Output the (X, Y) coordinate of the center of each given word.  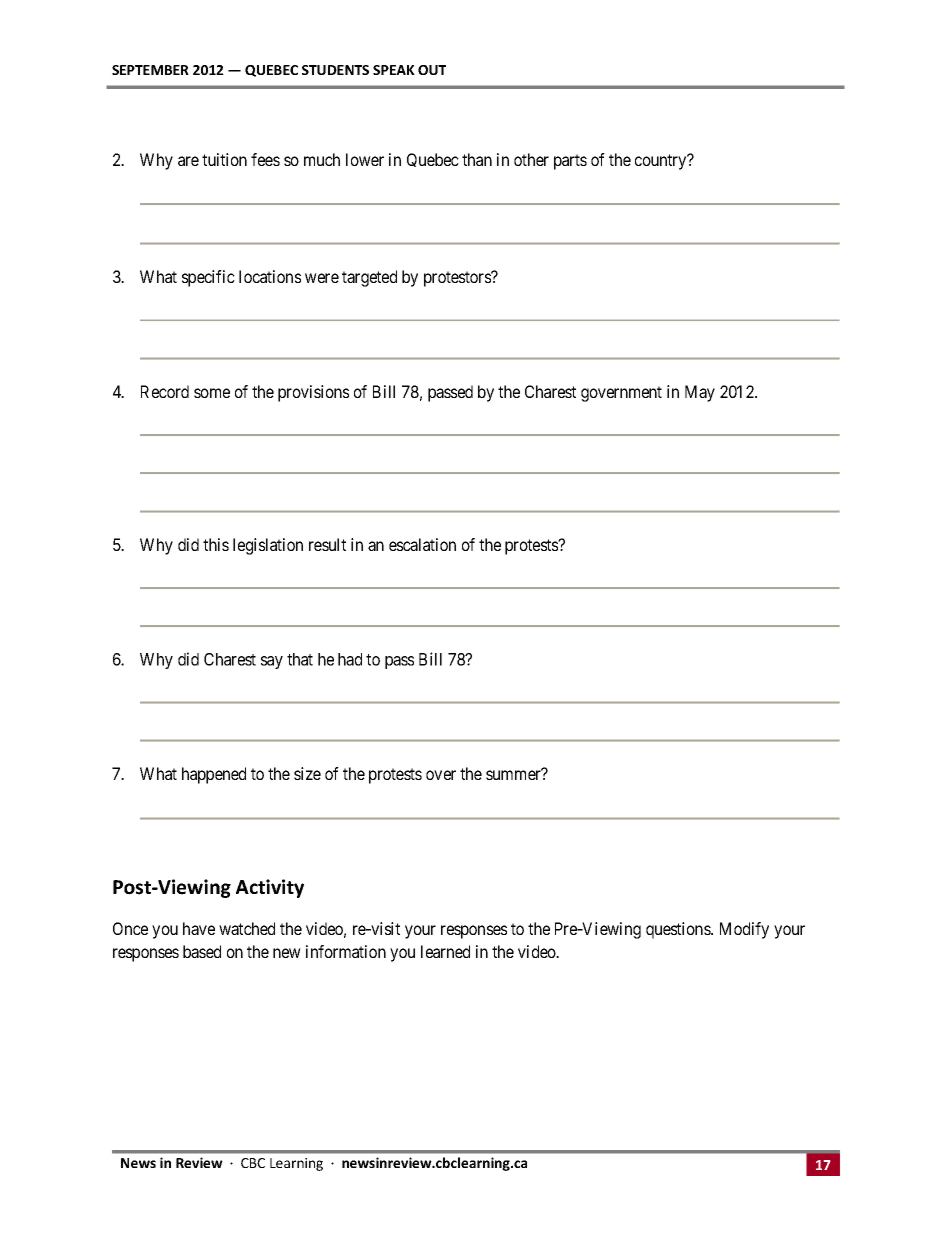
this (216, 544)
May (700, 393)
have (199, 928)
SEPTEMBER (150, 70)
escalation (422, 544)
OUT (432, 70)
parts (570, 162)
